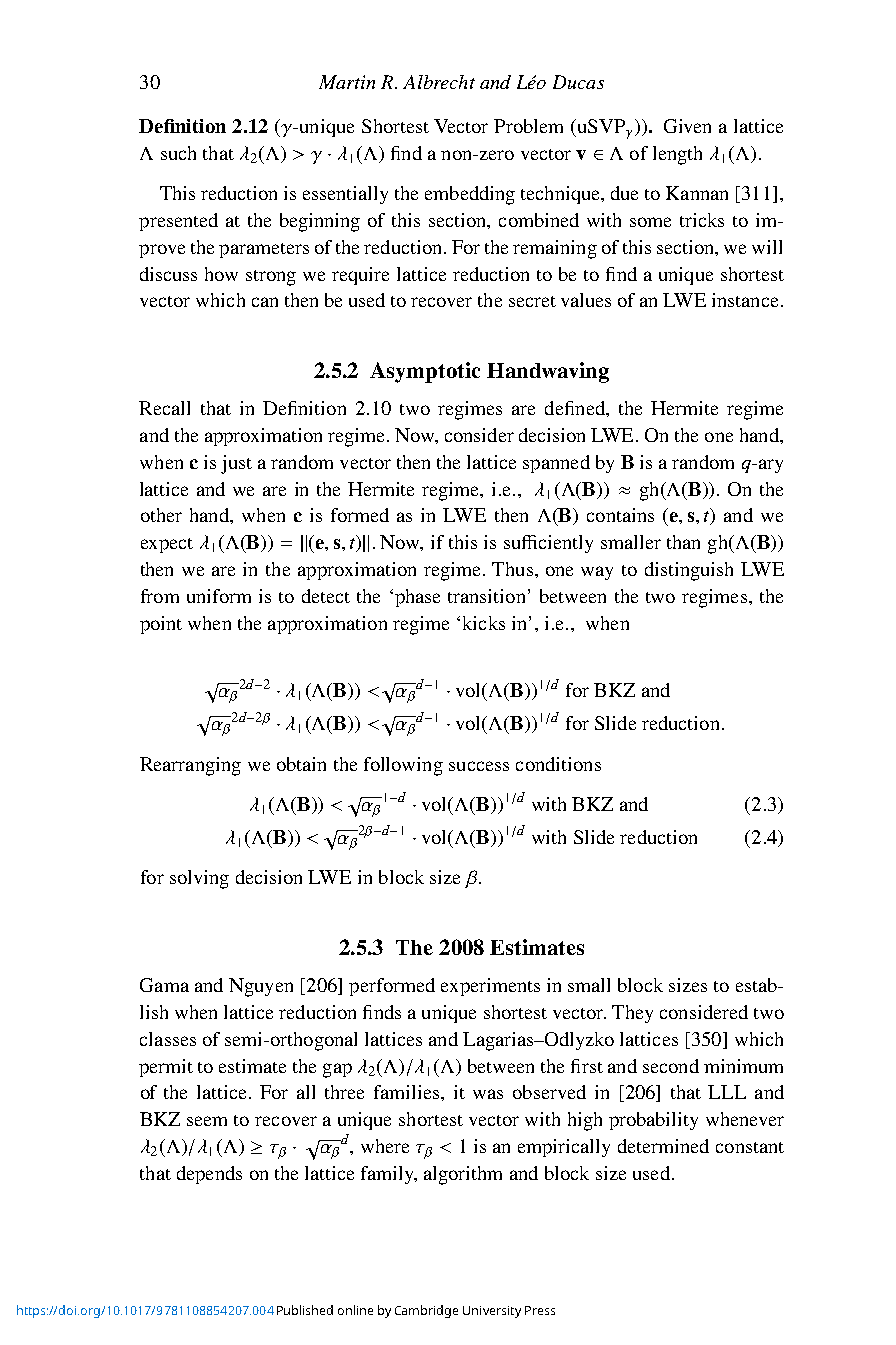  I want to click on just, so click(236, 464).
